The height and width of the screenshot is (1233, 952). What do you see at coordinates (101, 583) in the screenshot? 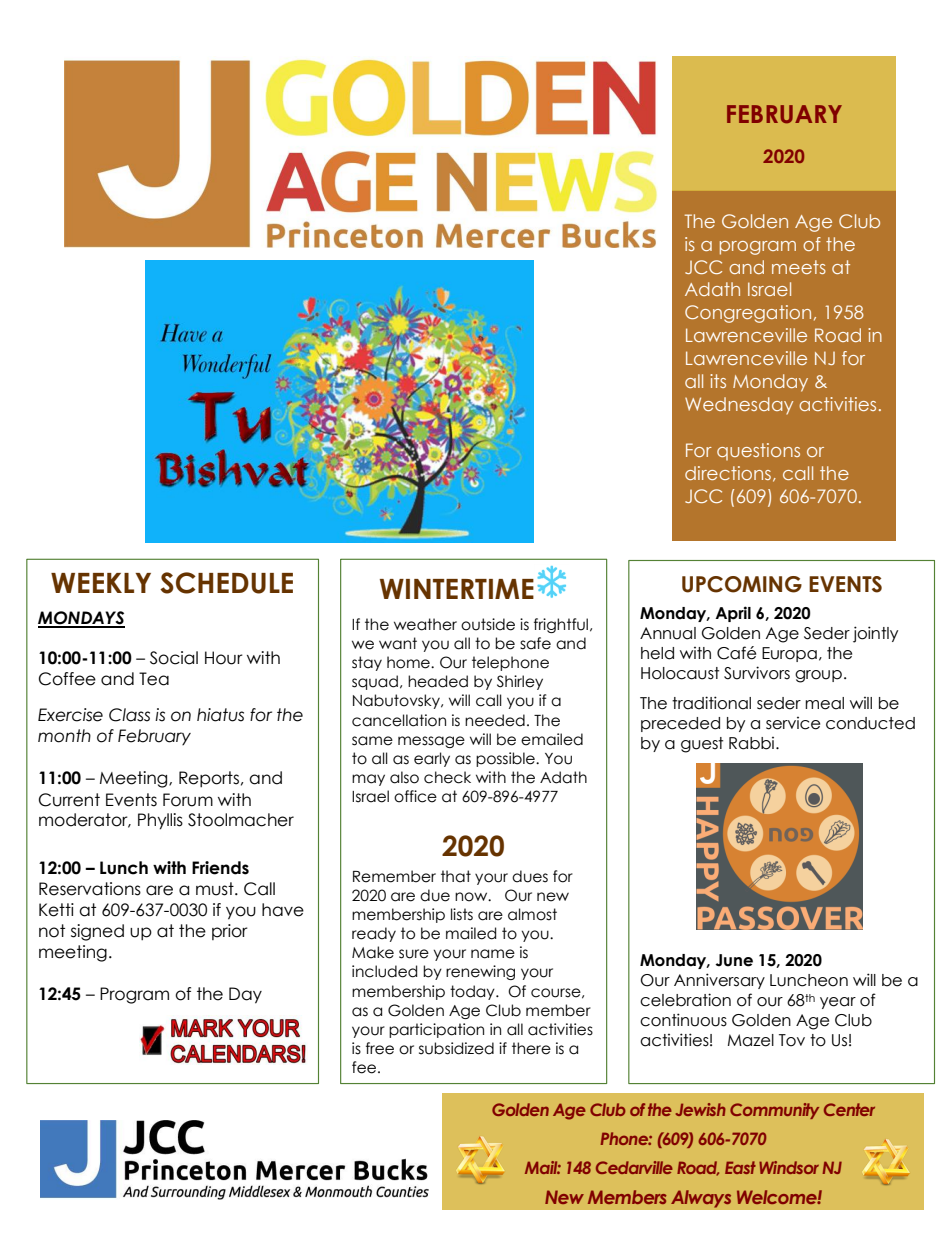
I see `WEEKLY` at bounding box center [101, 583].
